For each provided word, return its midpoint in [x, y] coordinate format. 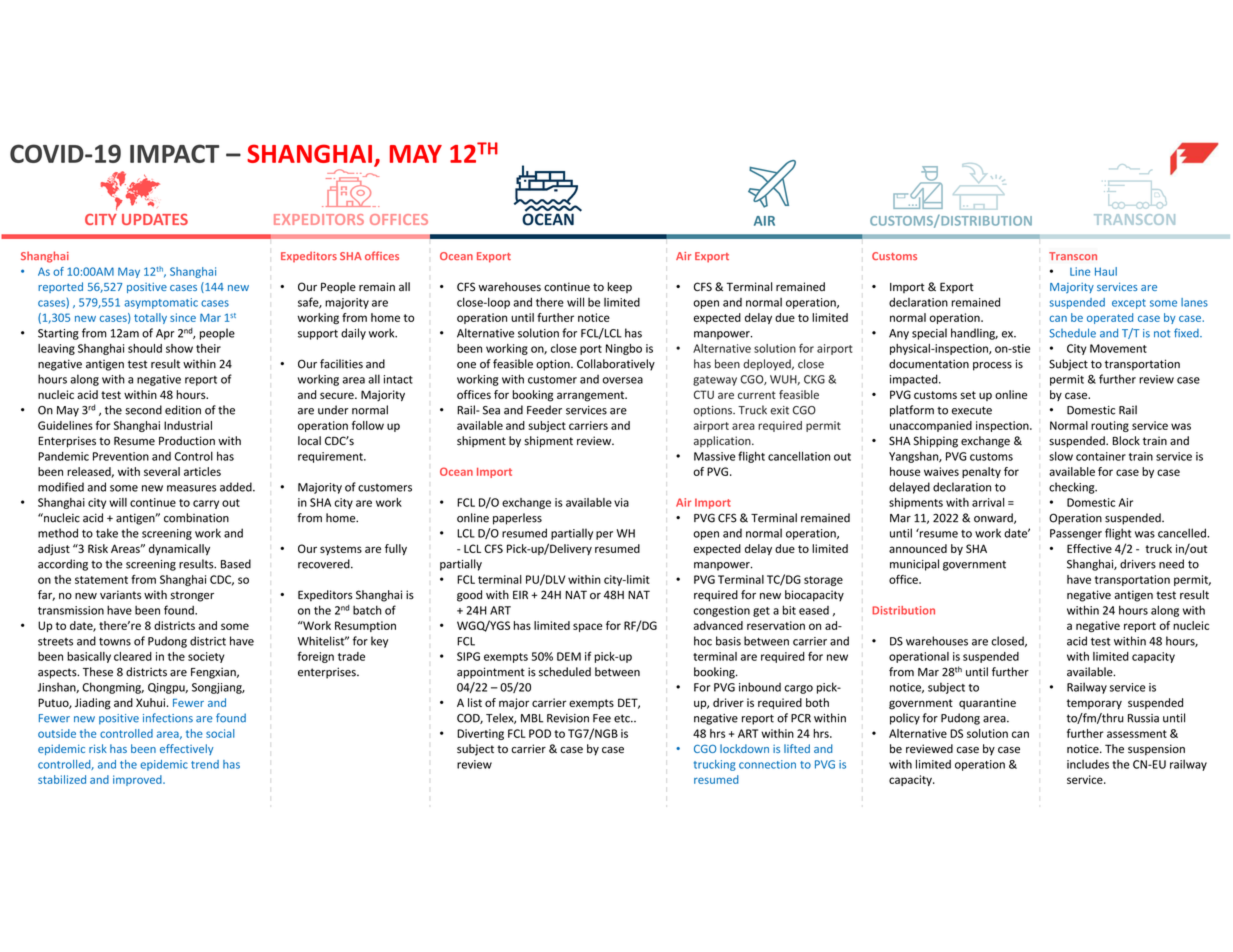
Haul [1106, 271]
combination [196, 518]
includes [1088, 764]
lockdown [744, 748]
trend [205, 764]
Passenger [1076, 534]
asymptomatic [161, 303]
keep [620, 287]
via [621, 502]
